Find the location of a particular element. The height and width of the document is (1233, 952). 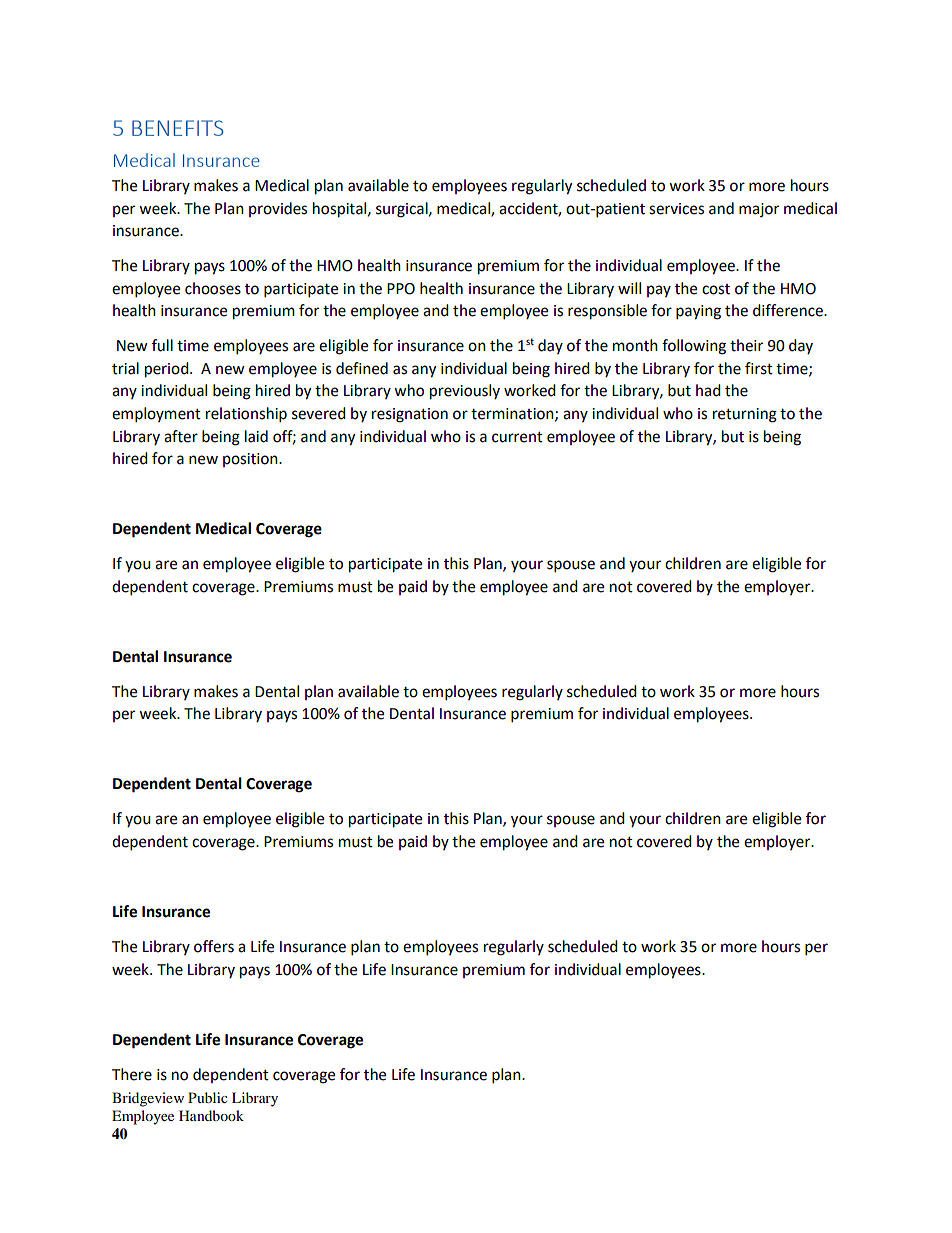

services is located at coordinates (676, 209).
